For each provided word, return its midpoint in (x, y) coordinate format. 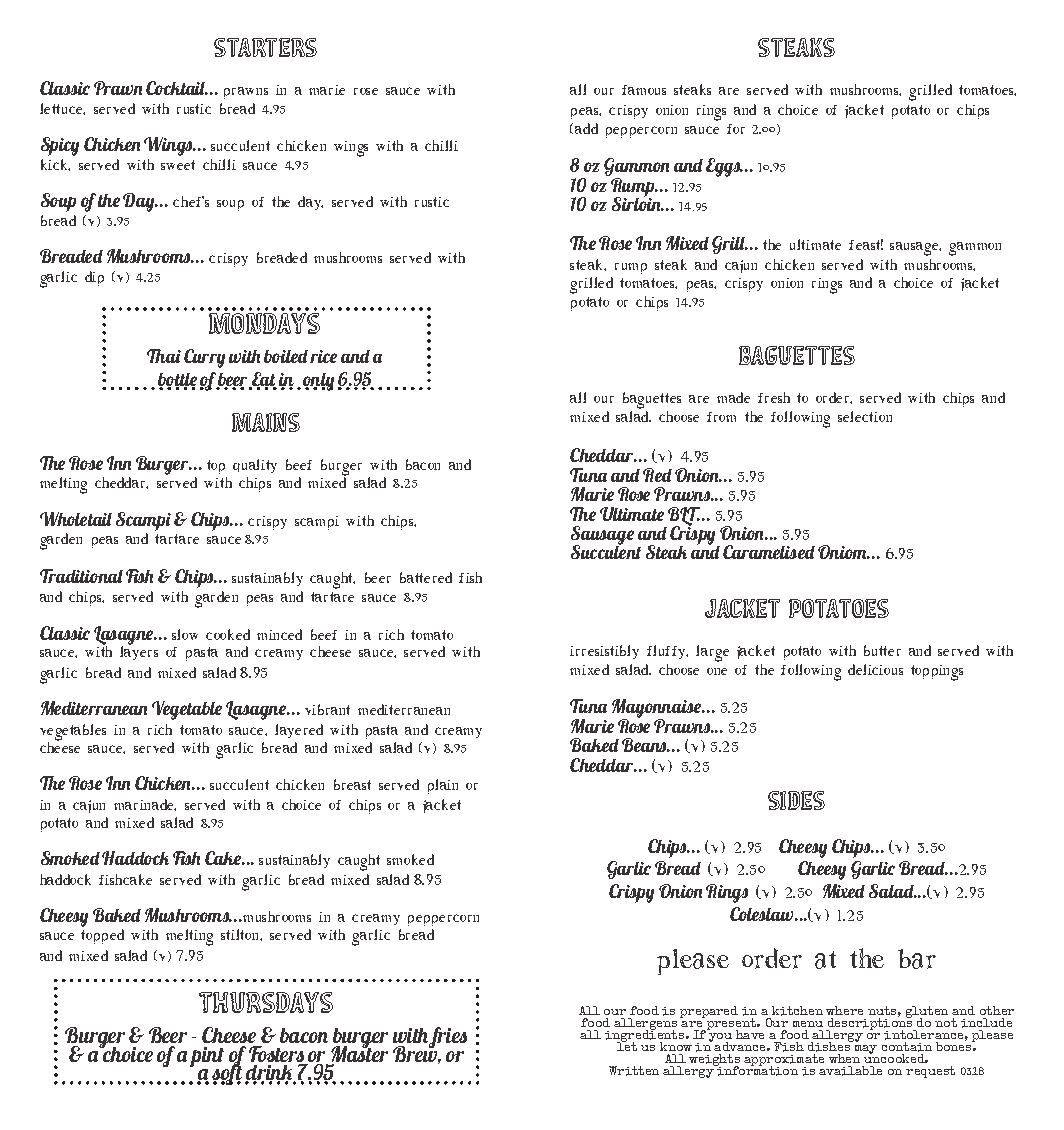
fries (448, 1037)
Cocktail (177, 88)
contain (907, 1047)
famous (644, 90)
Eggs (724, 167)
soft (227, 1073)
